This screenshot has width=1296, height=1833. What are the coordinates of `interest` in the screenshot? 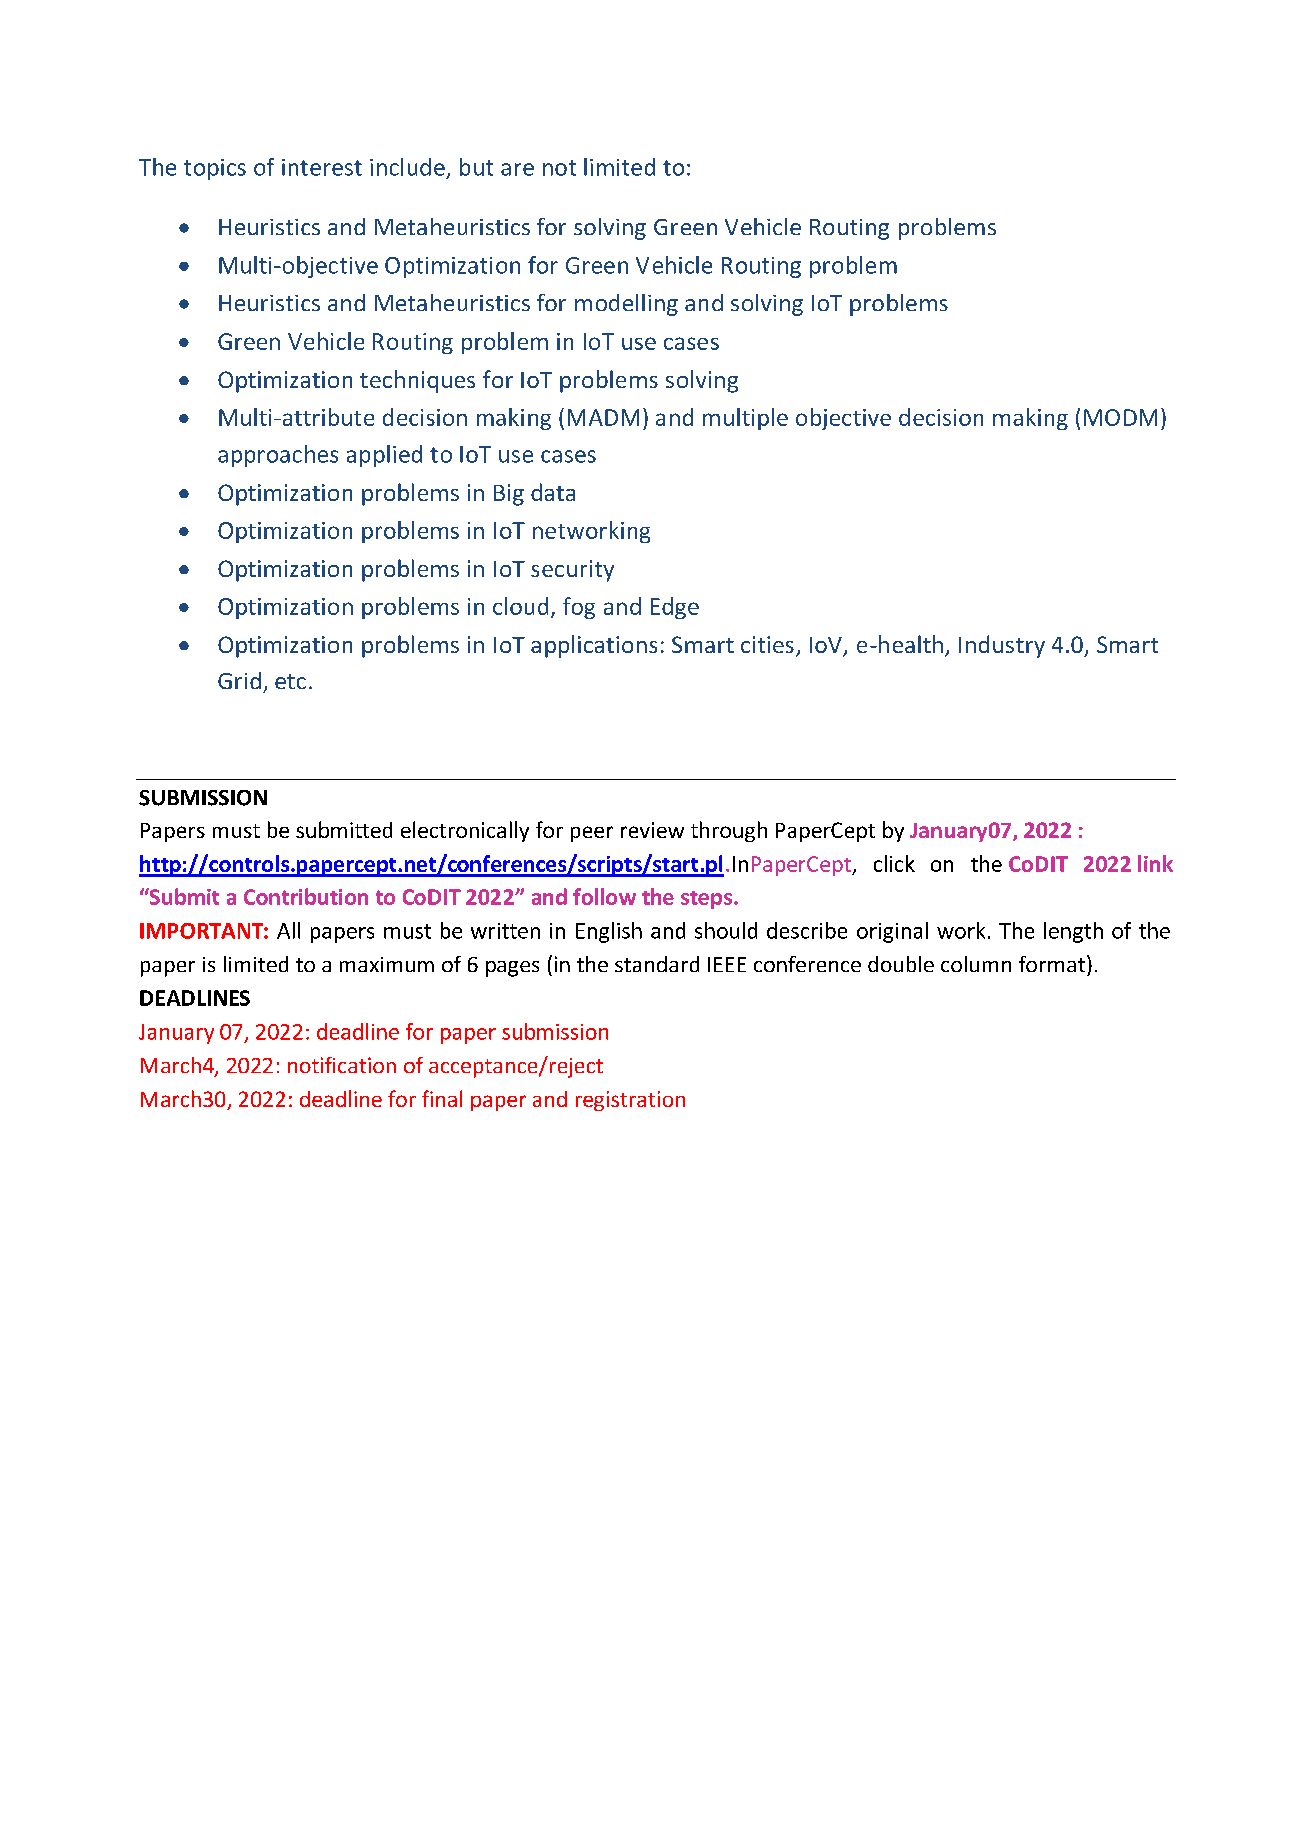 It's located at (322, 167).
